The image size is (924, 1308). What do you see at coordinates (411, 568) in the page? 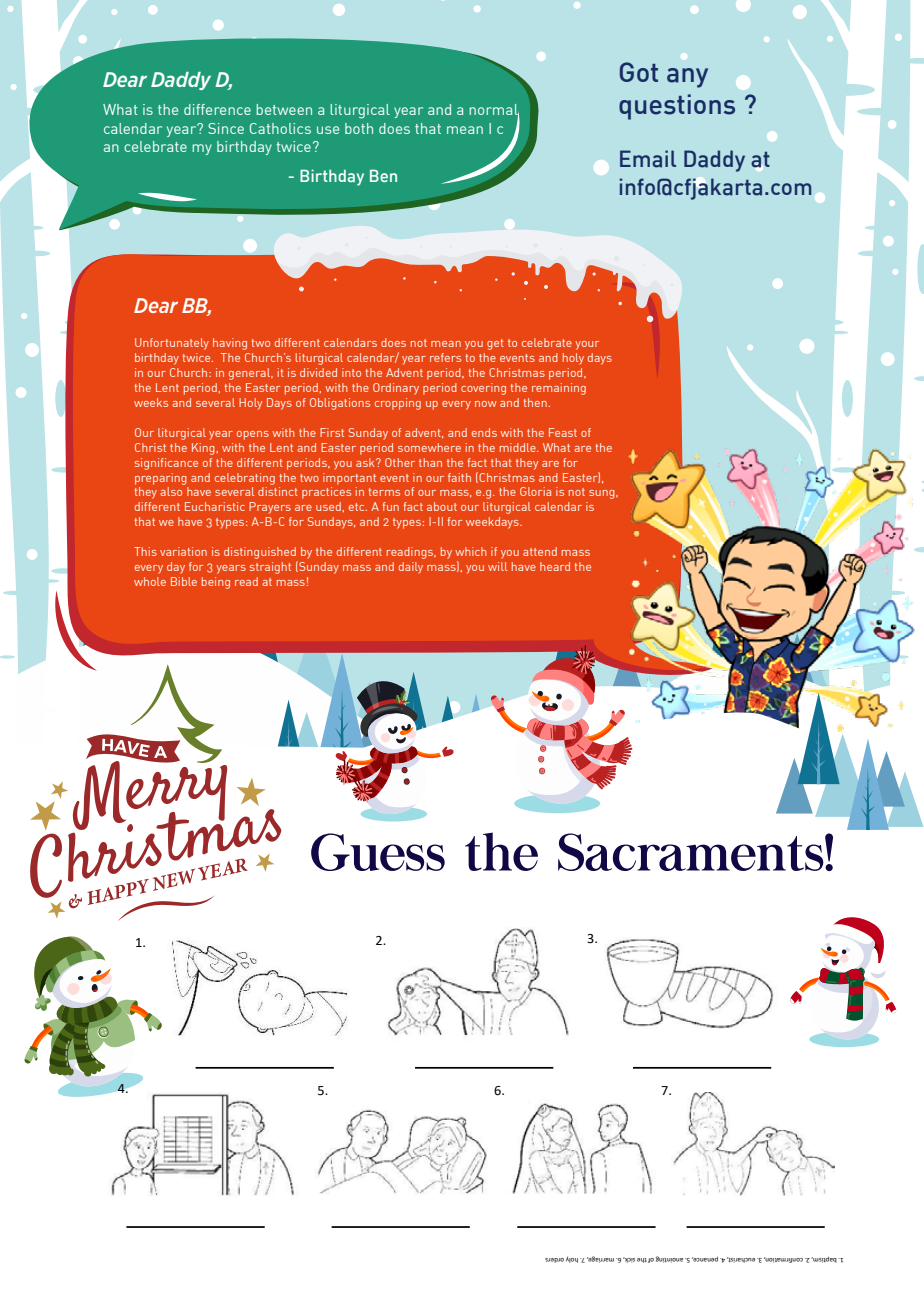
I see `daily` at bounding box center [411, 568].
